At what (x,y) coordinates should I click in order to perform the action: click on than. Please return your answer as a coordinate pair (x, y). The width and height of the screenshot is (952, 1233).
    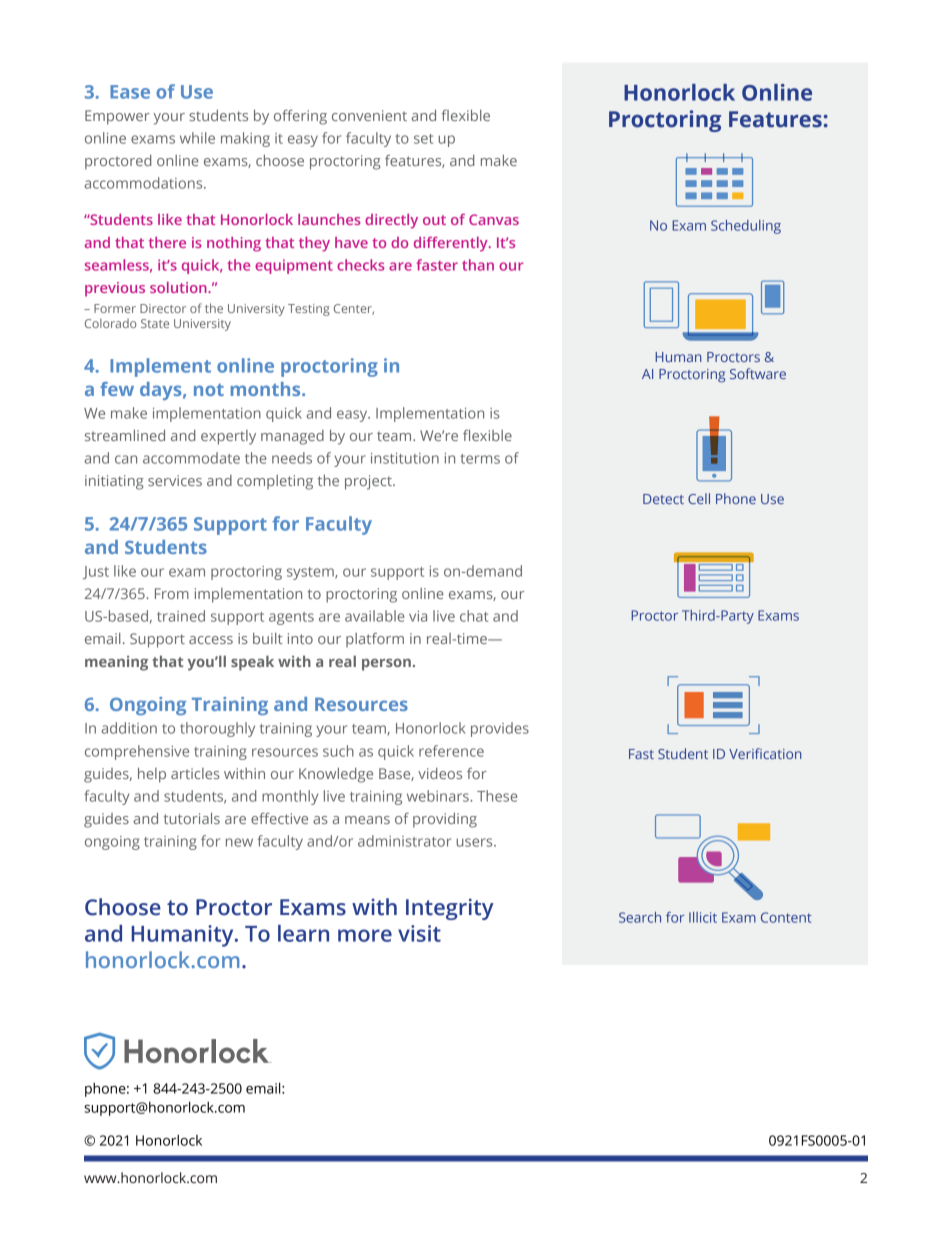
    Looking at the image, I should click on (478, 265).
